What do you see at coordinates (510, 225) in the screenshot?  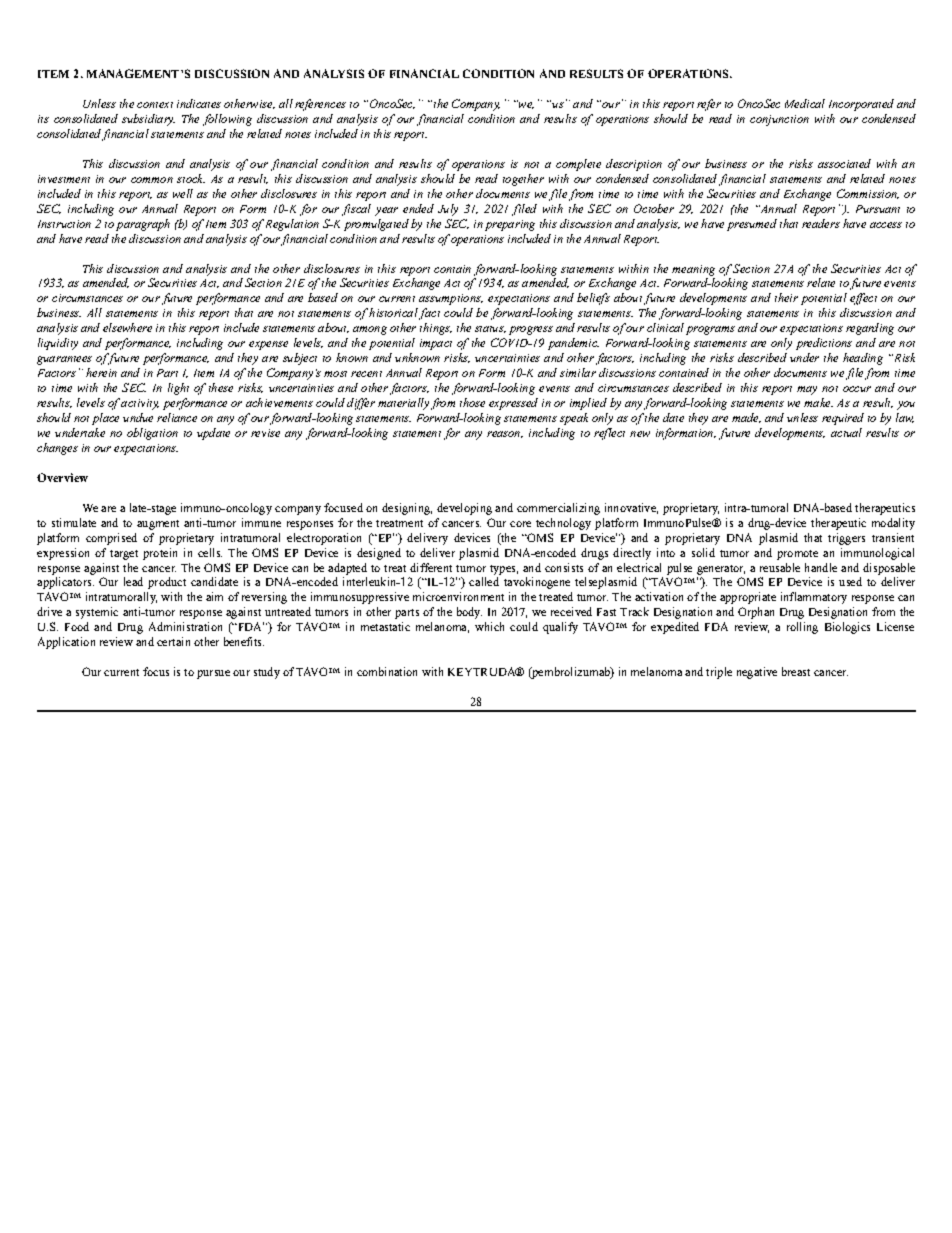 I see `preparing` at bounding box center [510, 225].
